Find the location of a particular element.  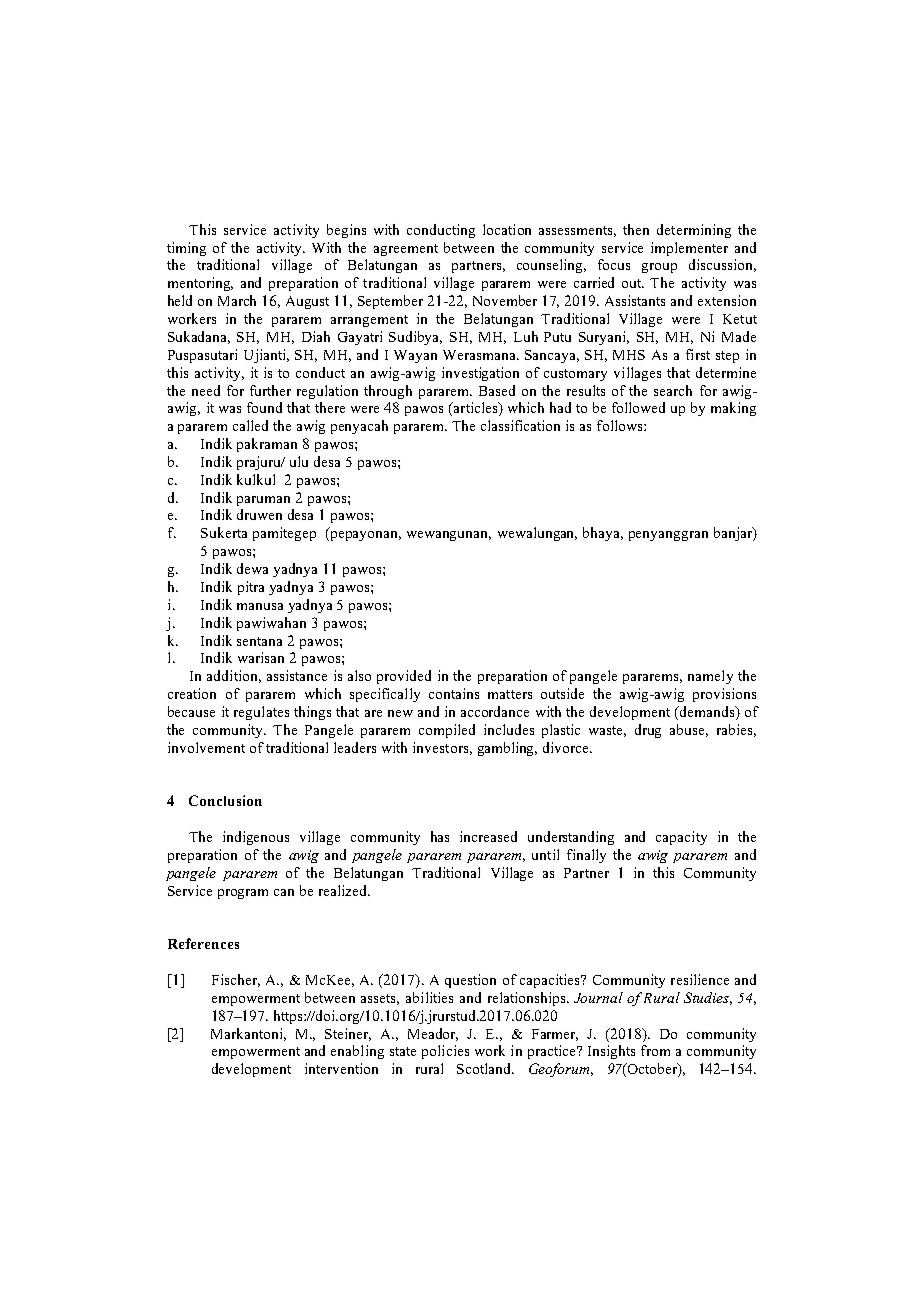

indigenous is located at coordinates (256, 838).
